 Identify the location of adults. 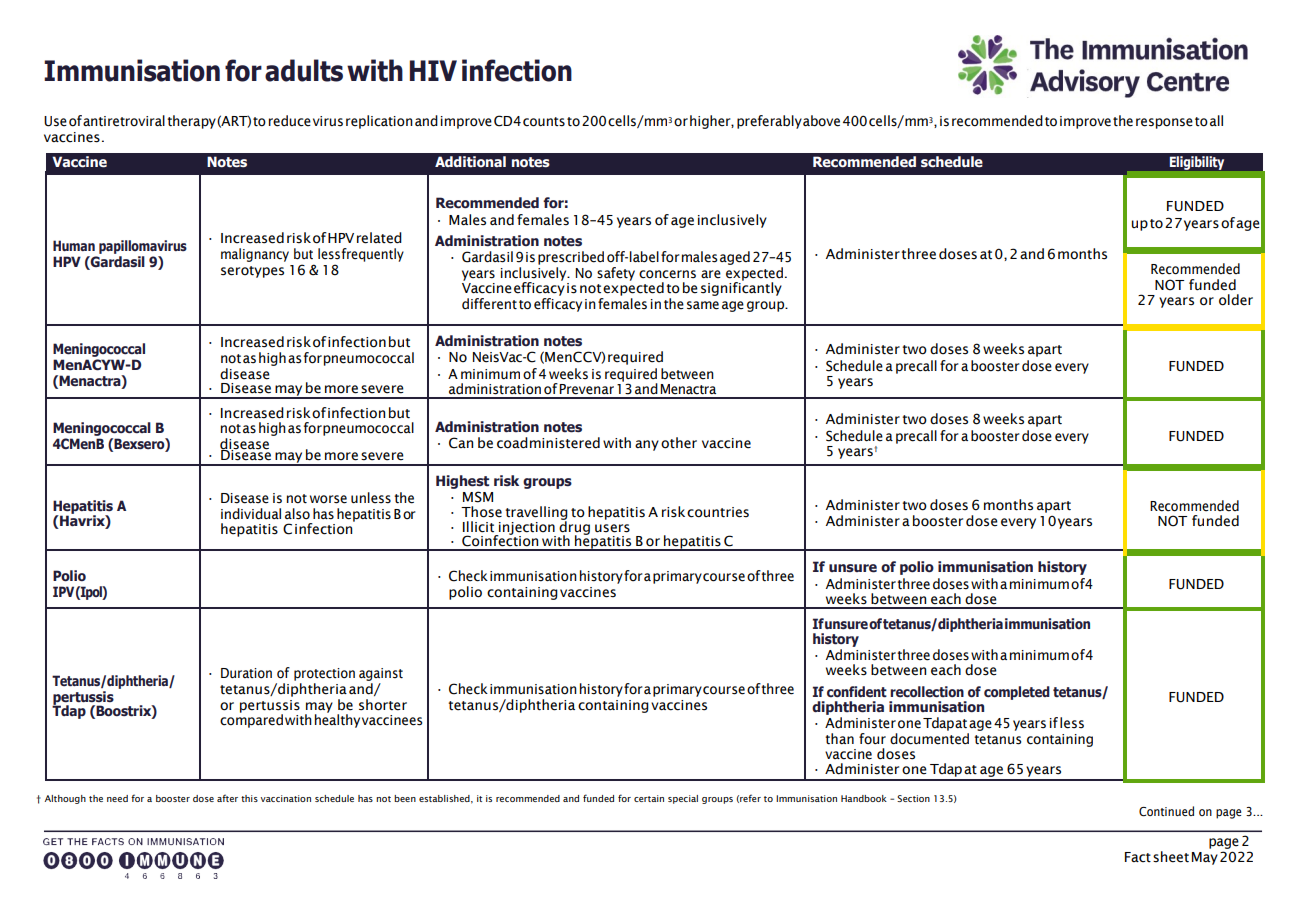
(304, 70).
